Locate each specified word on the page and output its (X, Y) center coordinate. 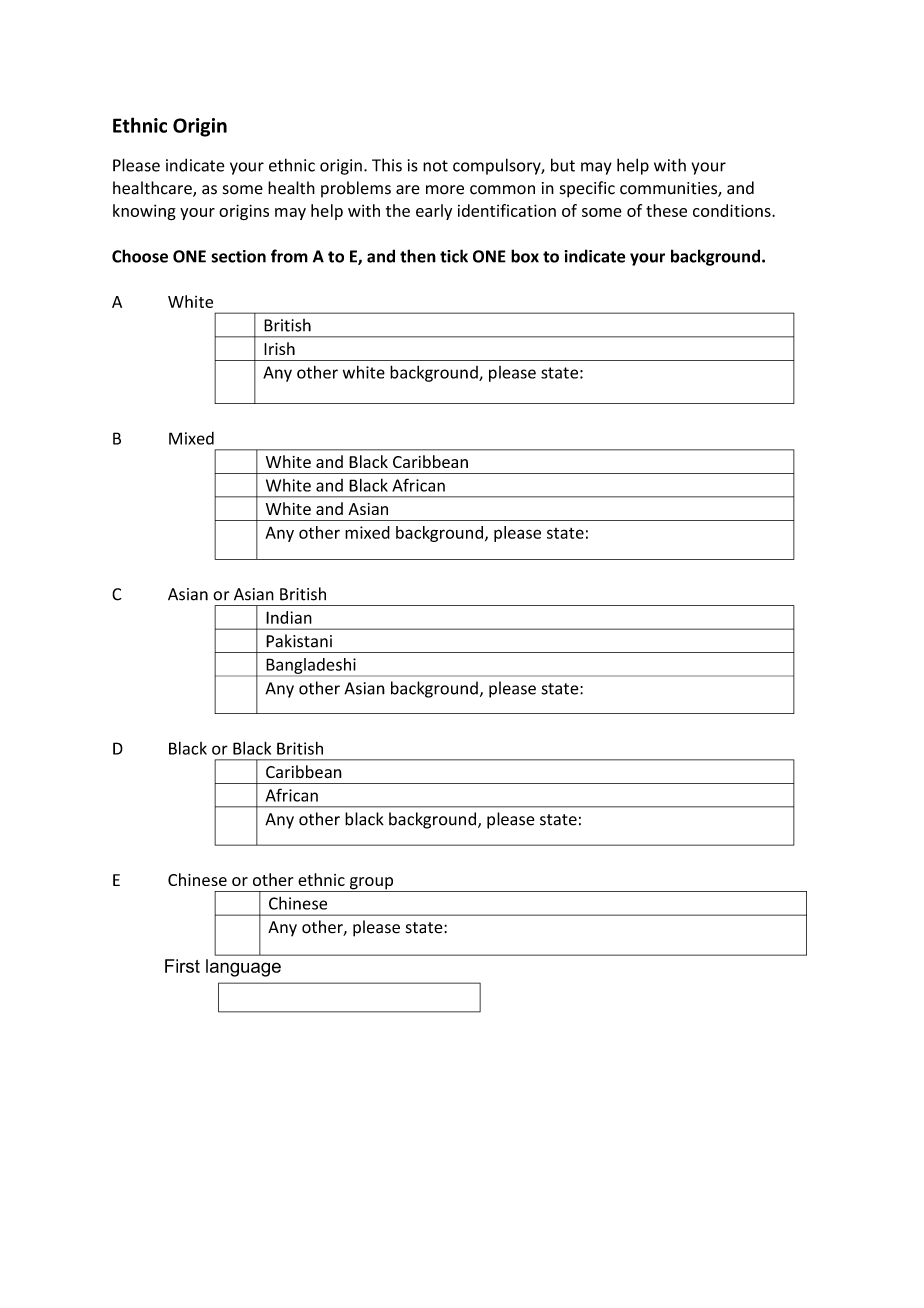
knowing (144, 212)
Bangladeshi (311, 667)
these (666, 210)
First (182, 966)
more (445, 190)
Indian (289, 617)
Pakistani (299, 641)
